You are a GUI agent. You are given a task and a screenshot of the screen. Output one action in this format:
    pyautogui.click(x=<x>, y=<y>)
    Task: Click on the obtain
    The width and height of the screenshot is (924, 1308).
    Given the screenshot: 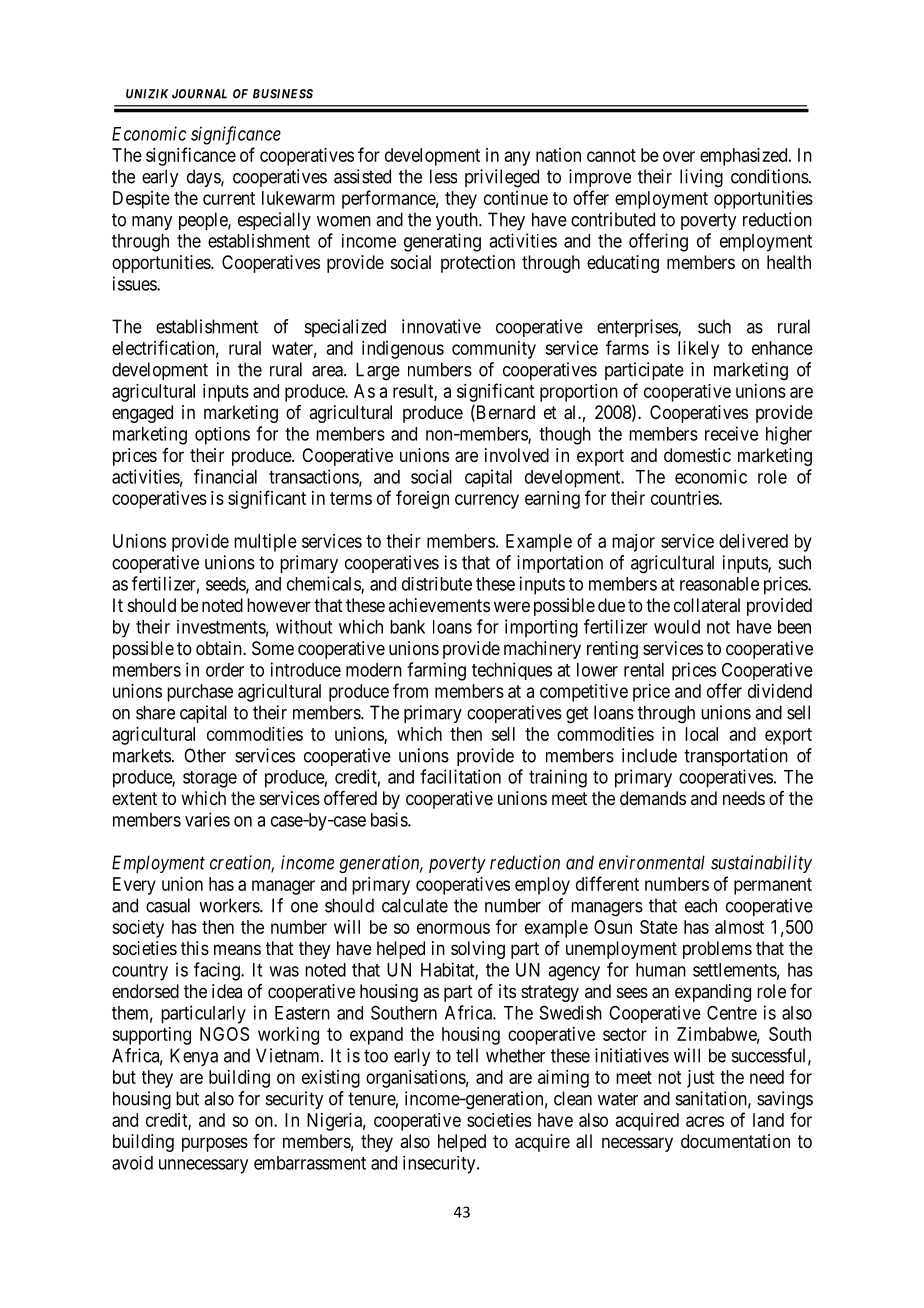 What is the action you would take?
    pyautogui.click(x=220, y=648)
